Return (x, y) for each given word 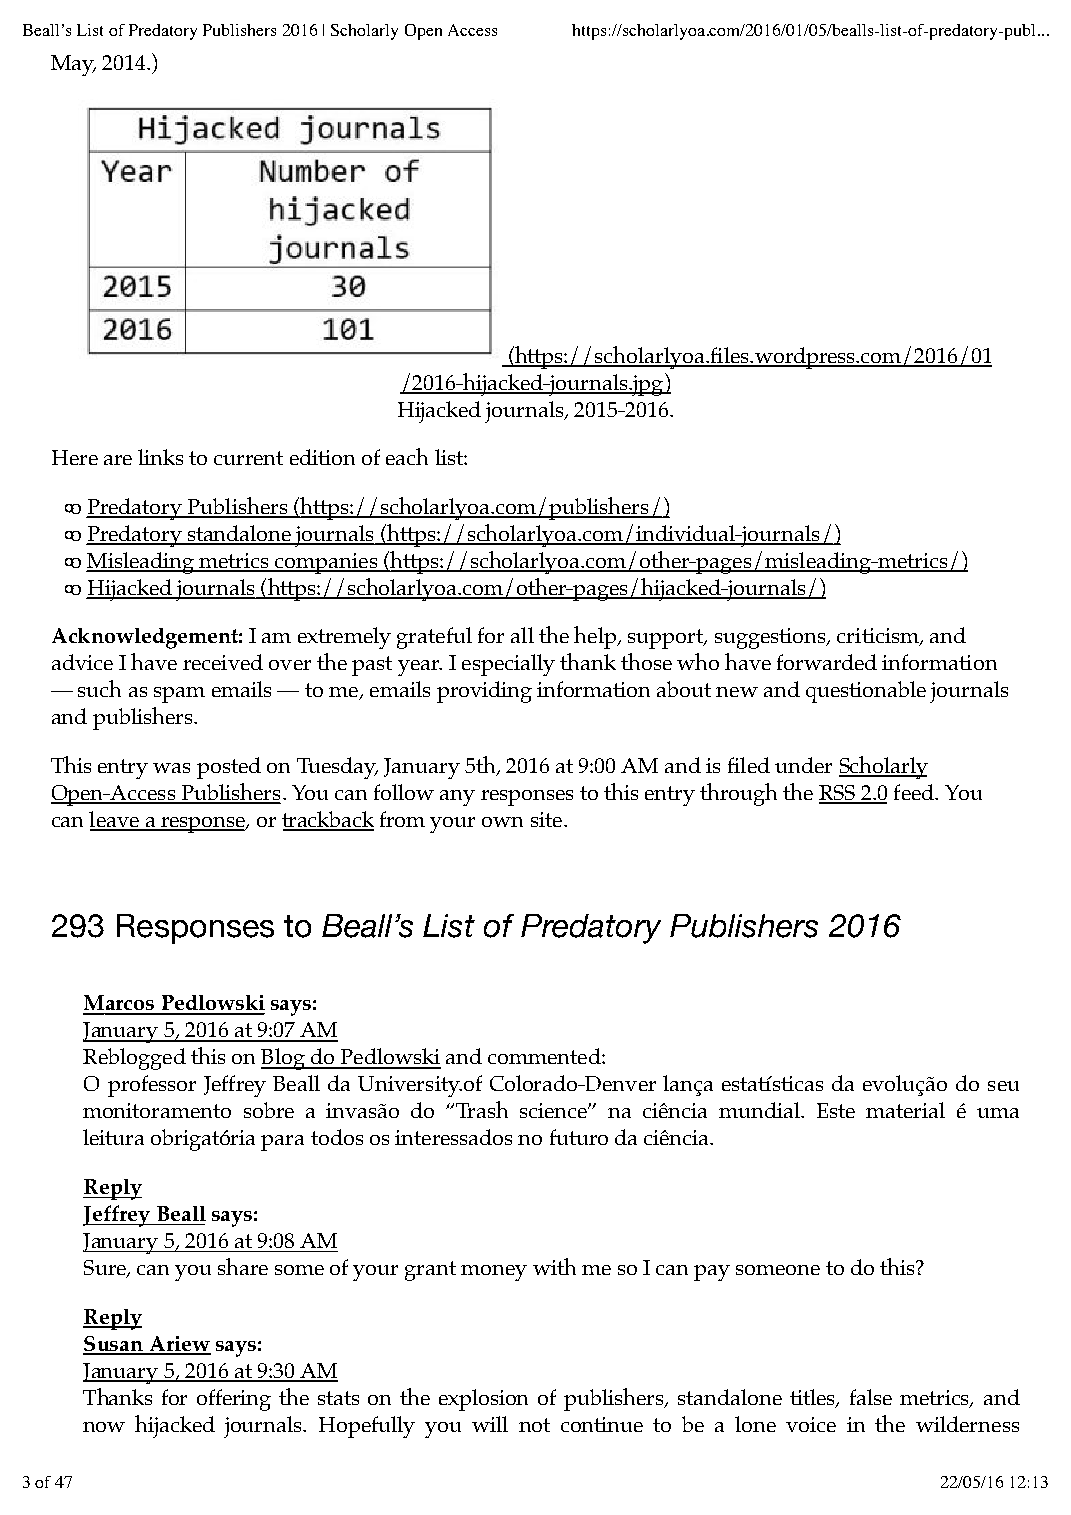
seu (1003, 1086)
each (407, 456)
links (160, 457)
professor (152, 1086)
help (596, 637)
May (73, 65)
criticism (879, 637)
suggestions (771, 638)
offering (234, 1400)
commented (545, 1056)
